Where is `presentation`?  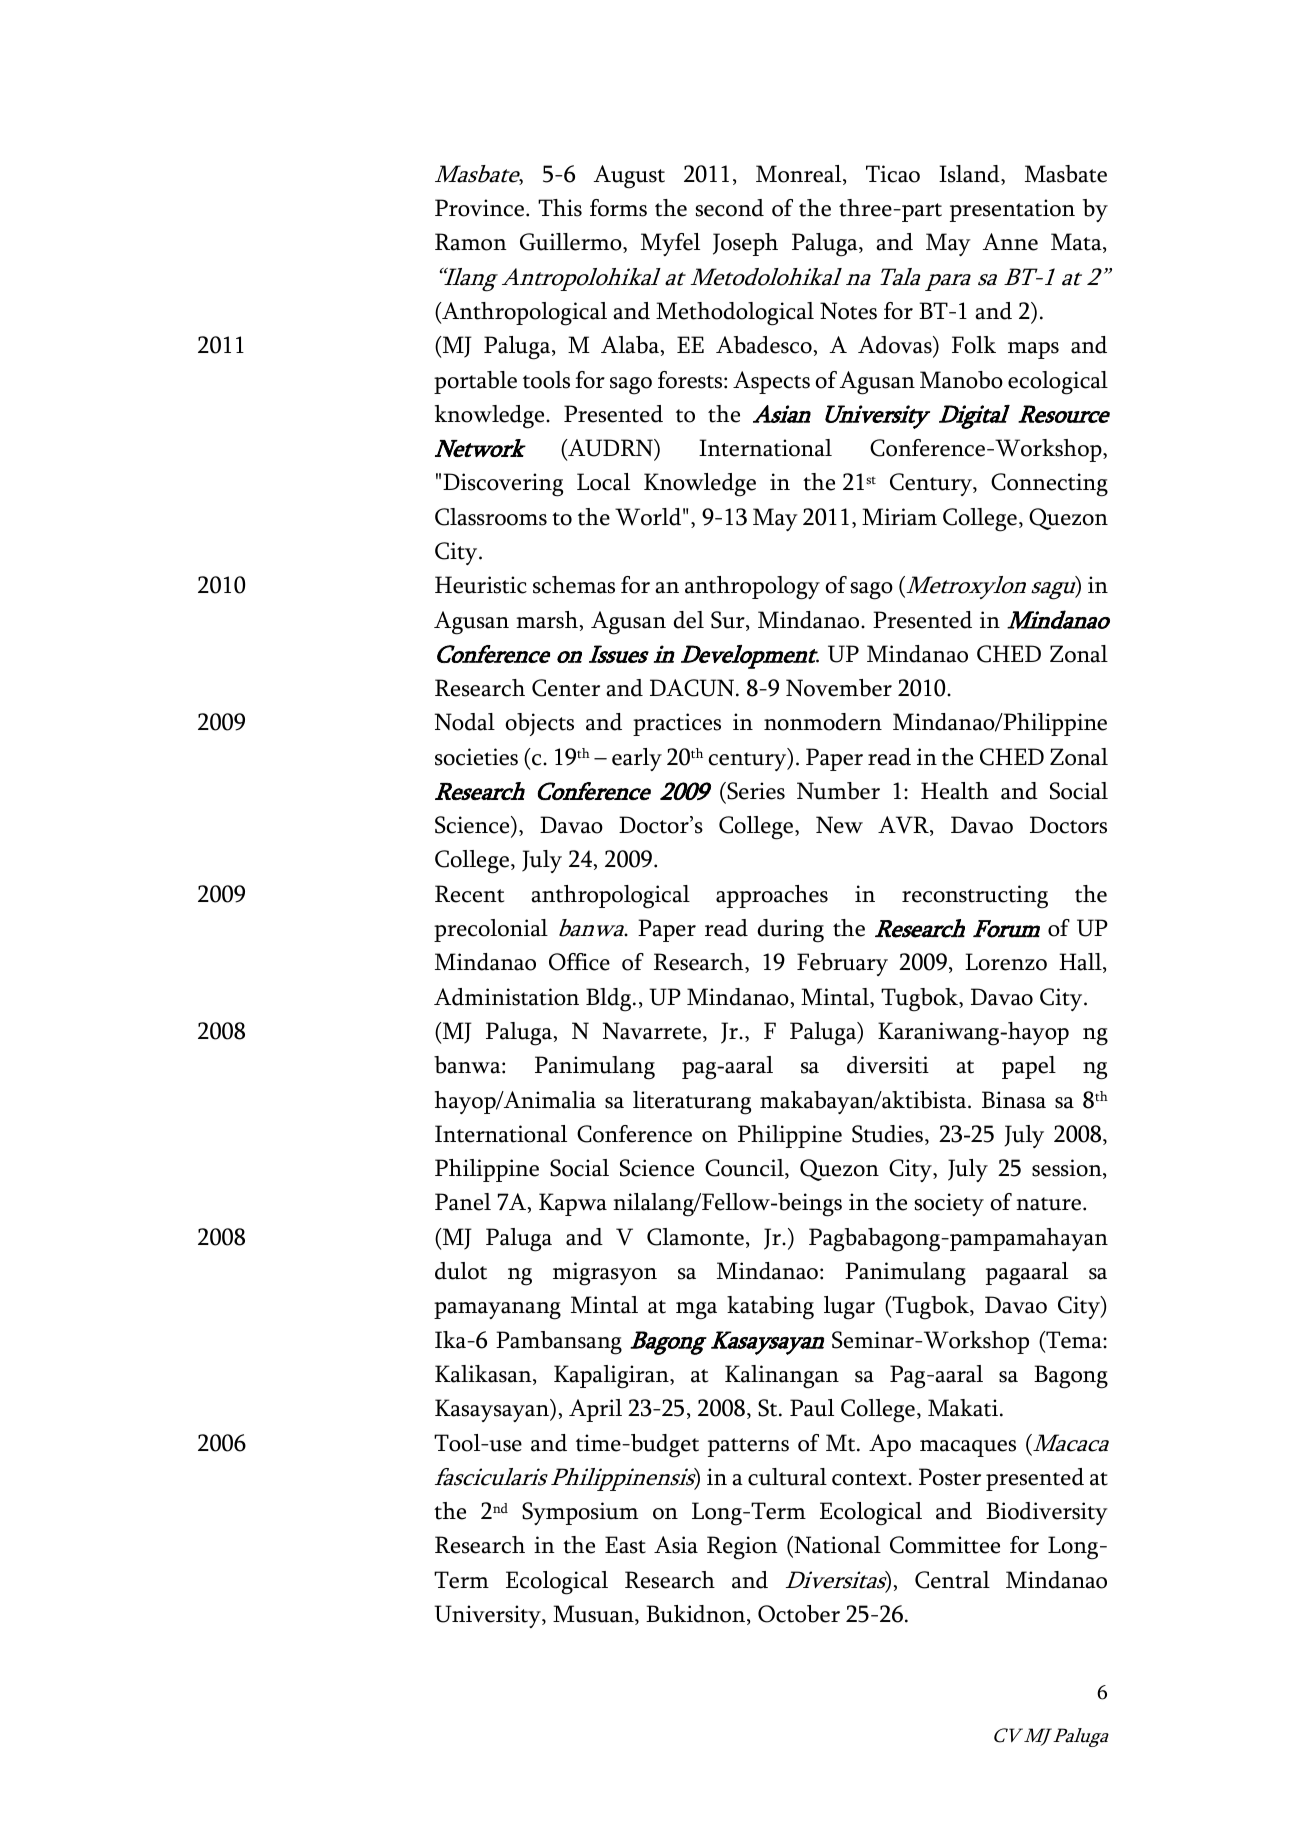 presentation is located at coordinates (1012, 210).
